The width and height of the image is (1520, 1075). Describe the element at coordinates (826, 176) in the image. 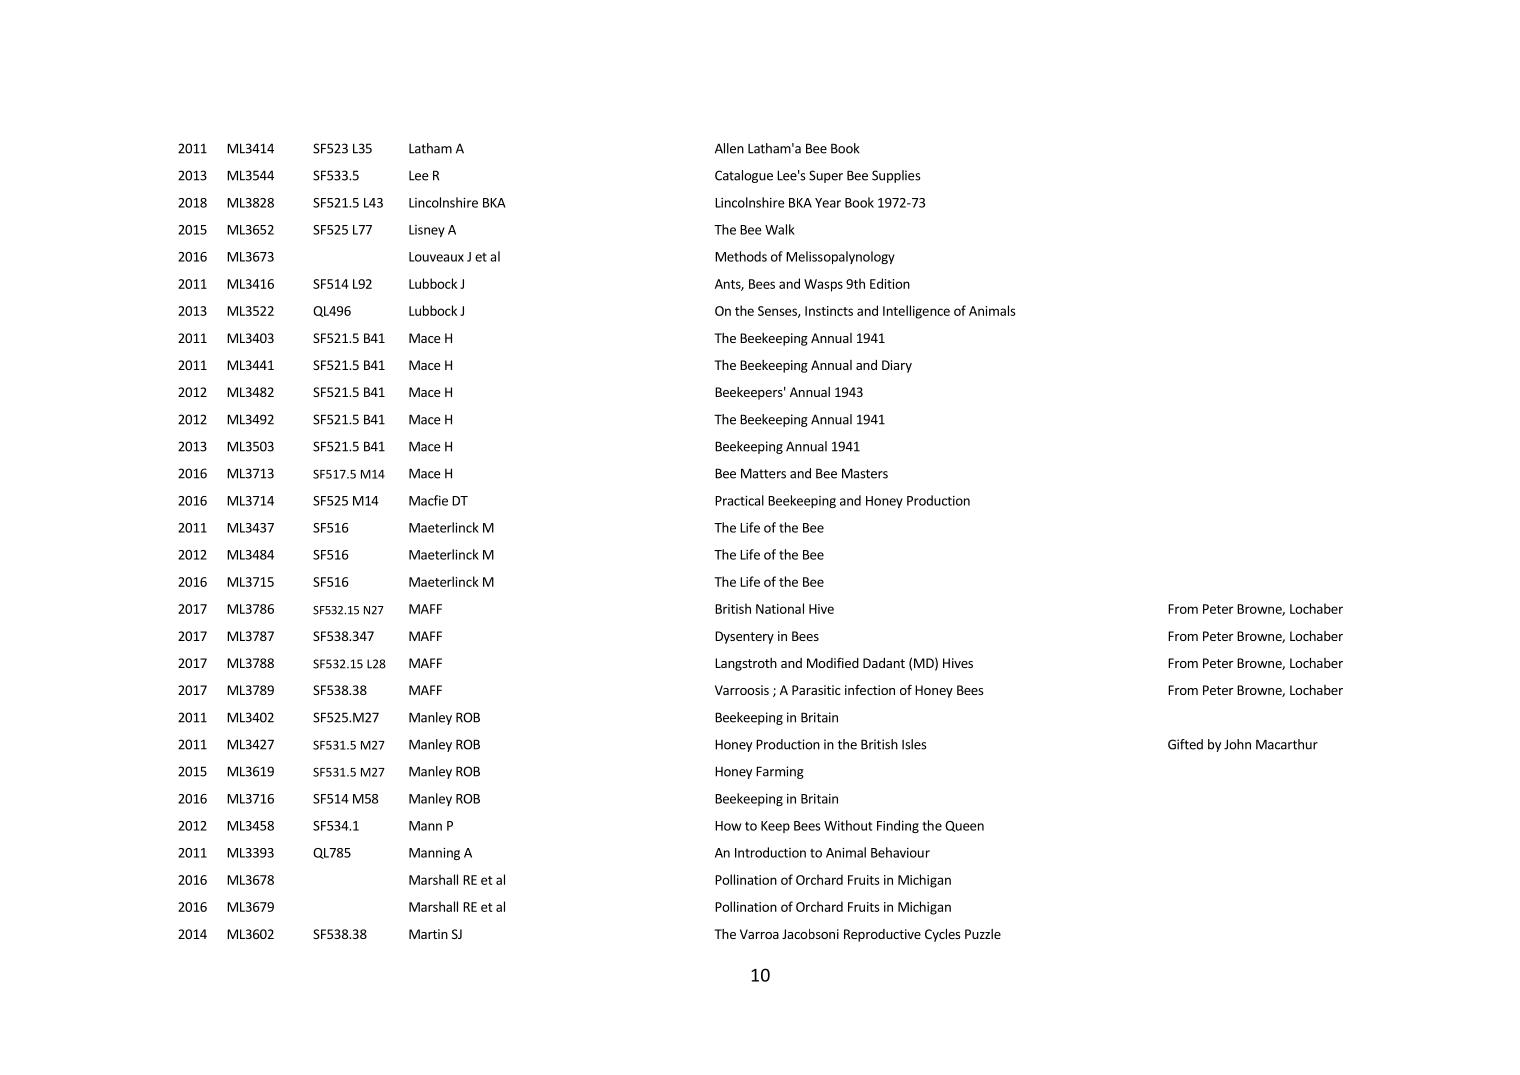

I see `Super` at that location.
